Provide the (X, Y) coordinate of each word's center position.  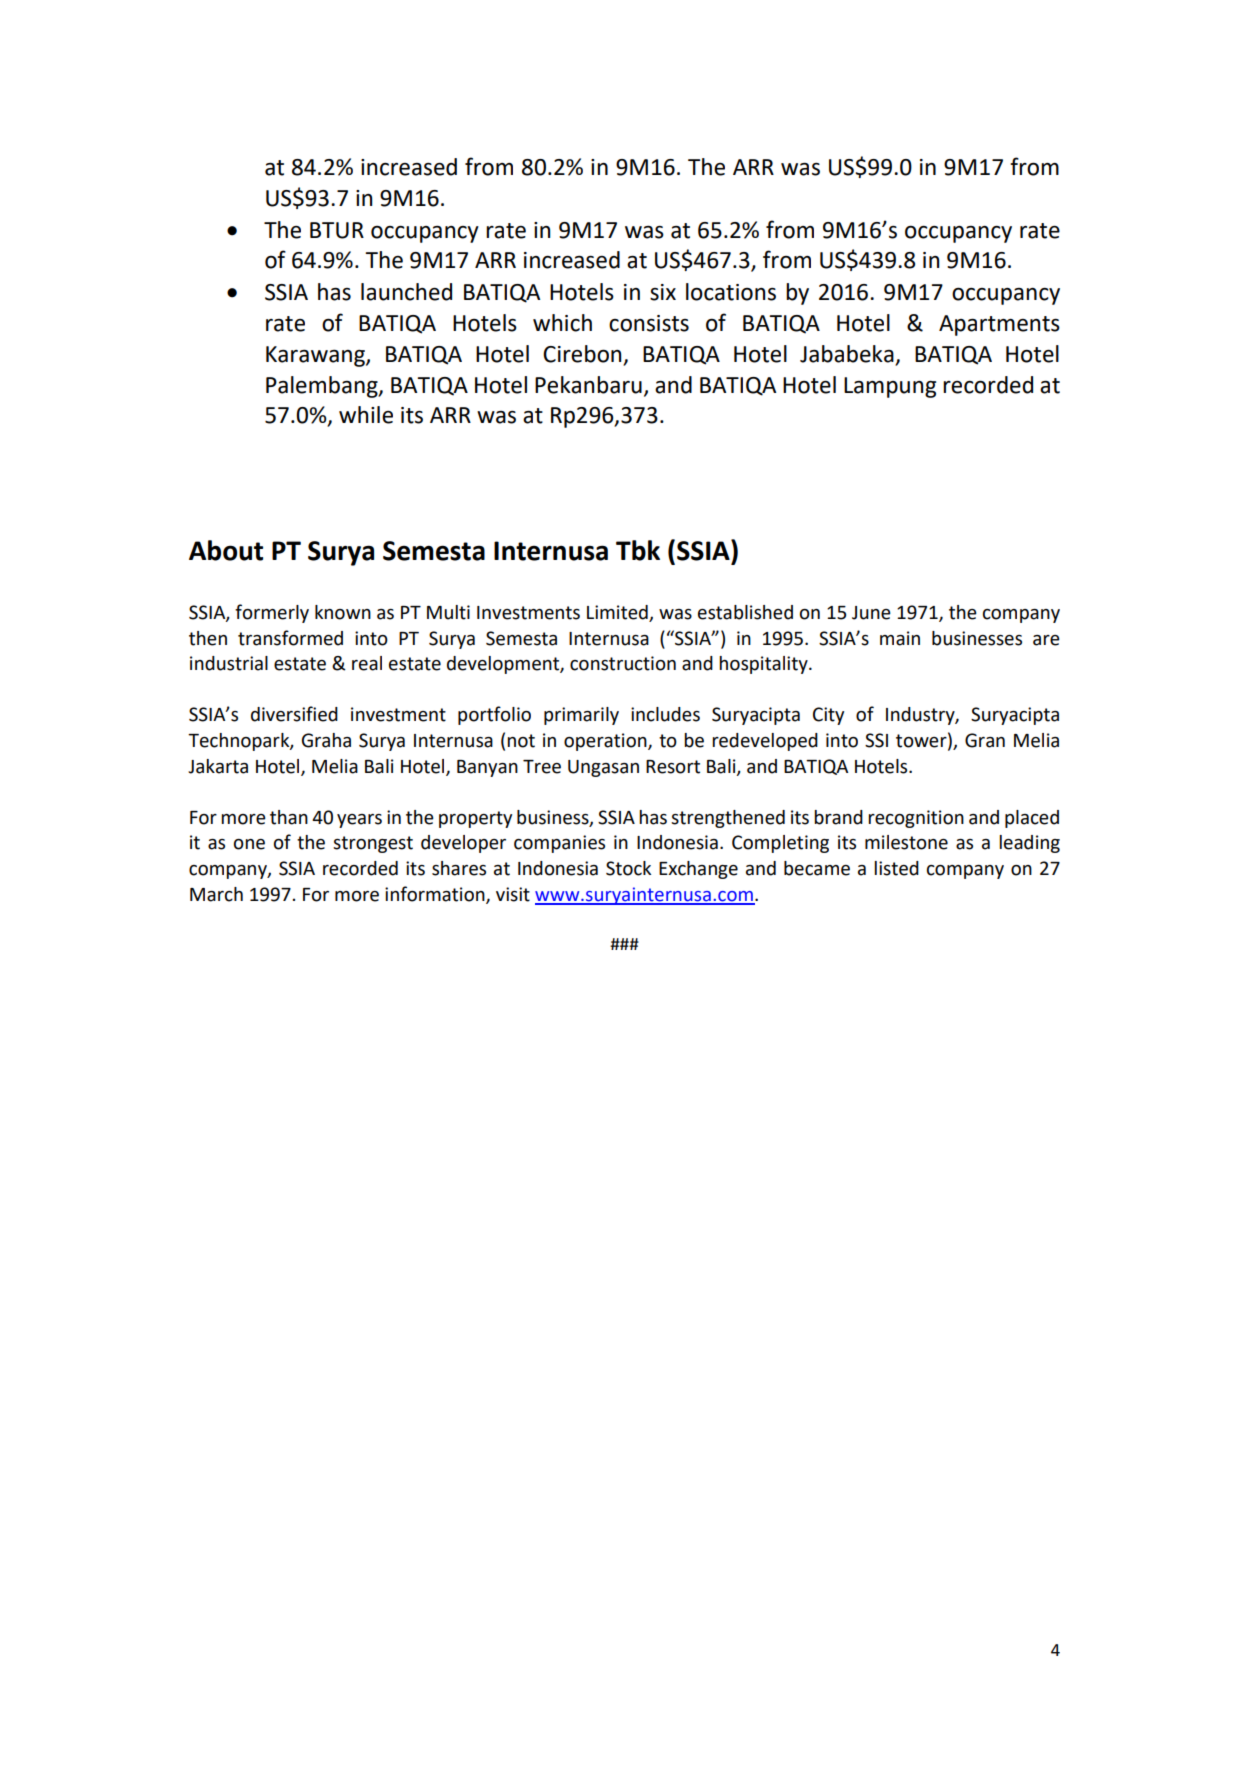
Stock (628, 868)
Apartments (999, 325)
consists (649, 323)
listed (896, 868)
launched (406, 292)
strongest (373, 844)
